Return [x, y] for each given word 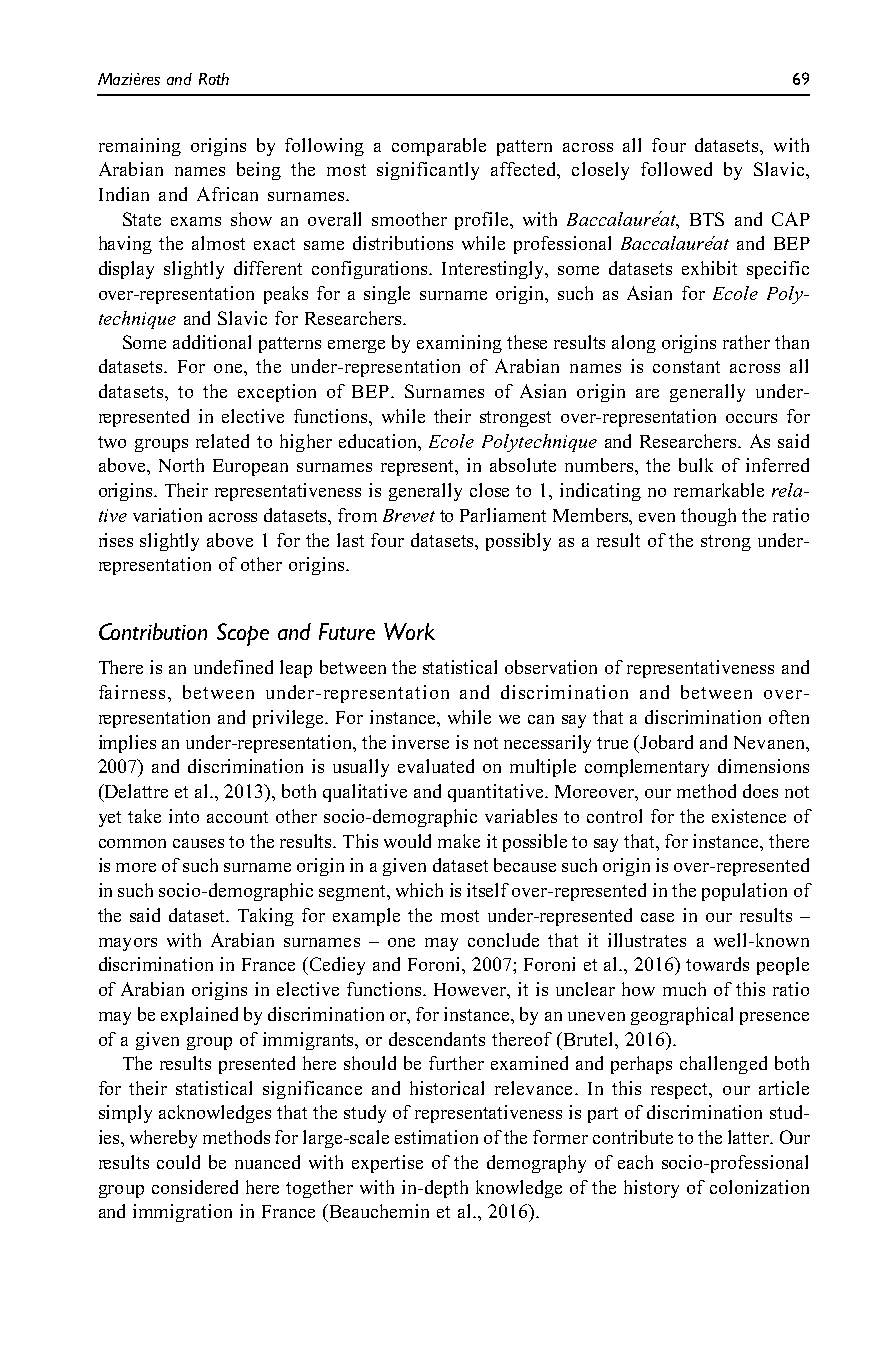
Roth [214, 79]
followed [676, 169]
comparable [439, 147]
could [178, 1162]
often [789, 717]
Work [409, 631]
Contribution [153, 631]
